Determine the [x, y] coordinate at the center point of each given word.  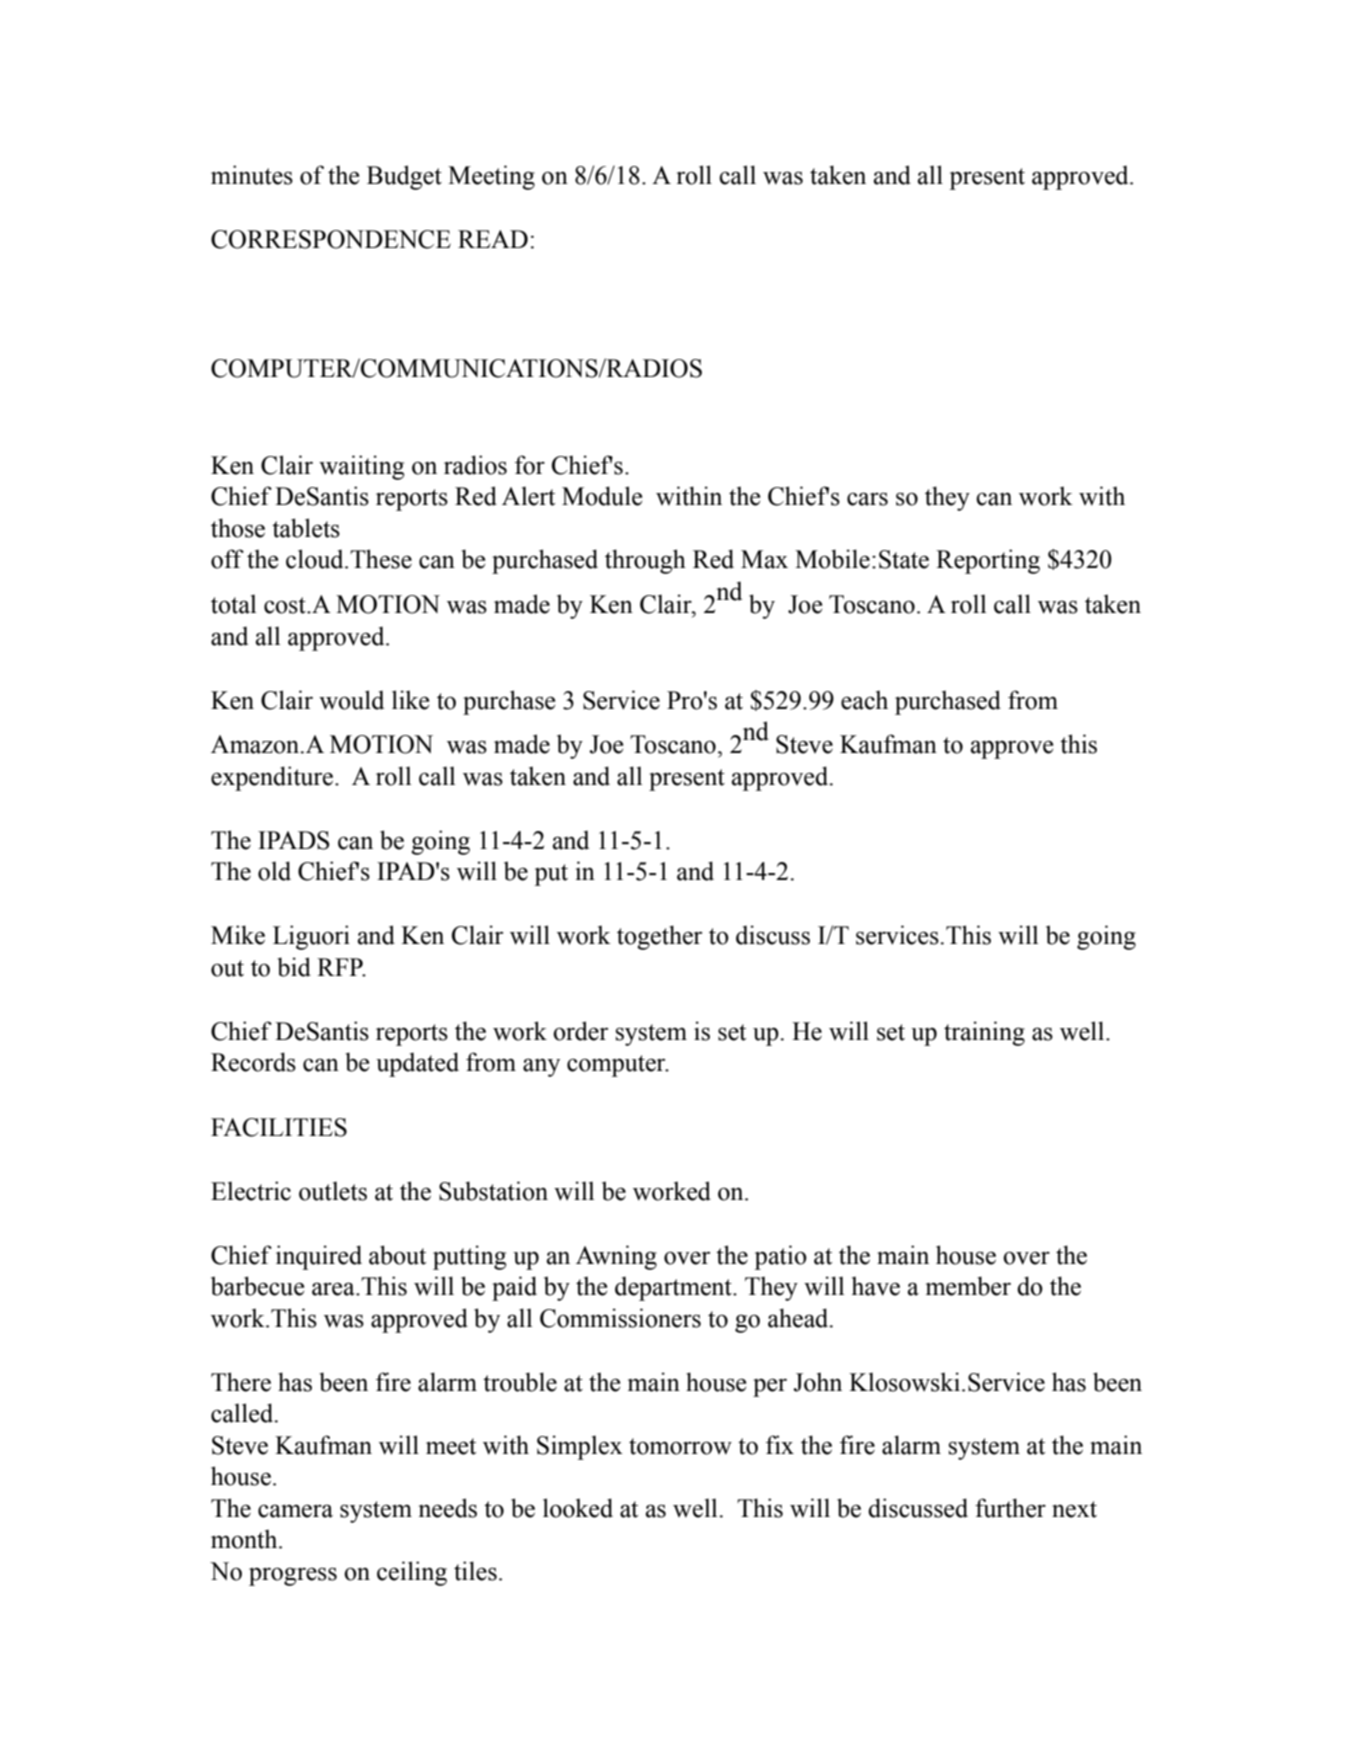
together [659, 937]
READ [493, 239]
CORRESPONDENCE [331, 239]
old [274, 871]
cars [867, 499]
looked [578, 1508]
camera [295, 1511]
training [984, 1033]
